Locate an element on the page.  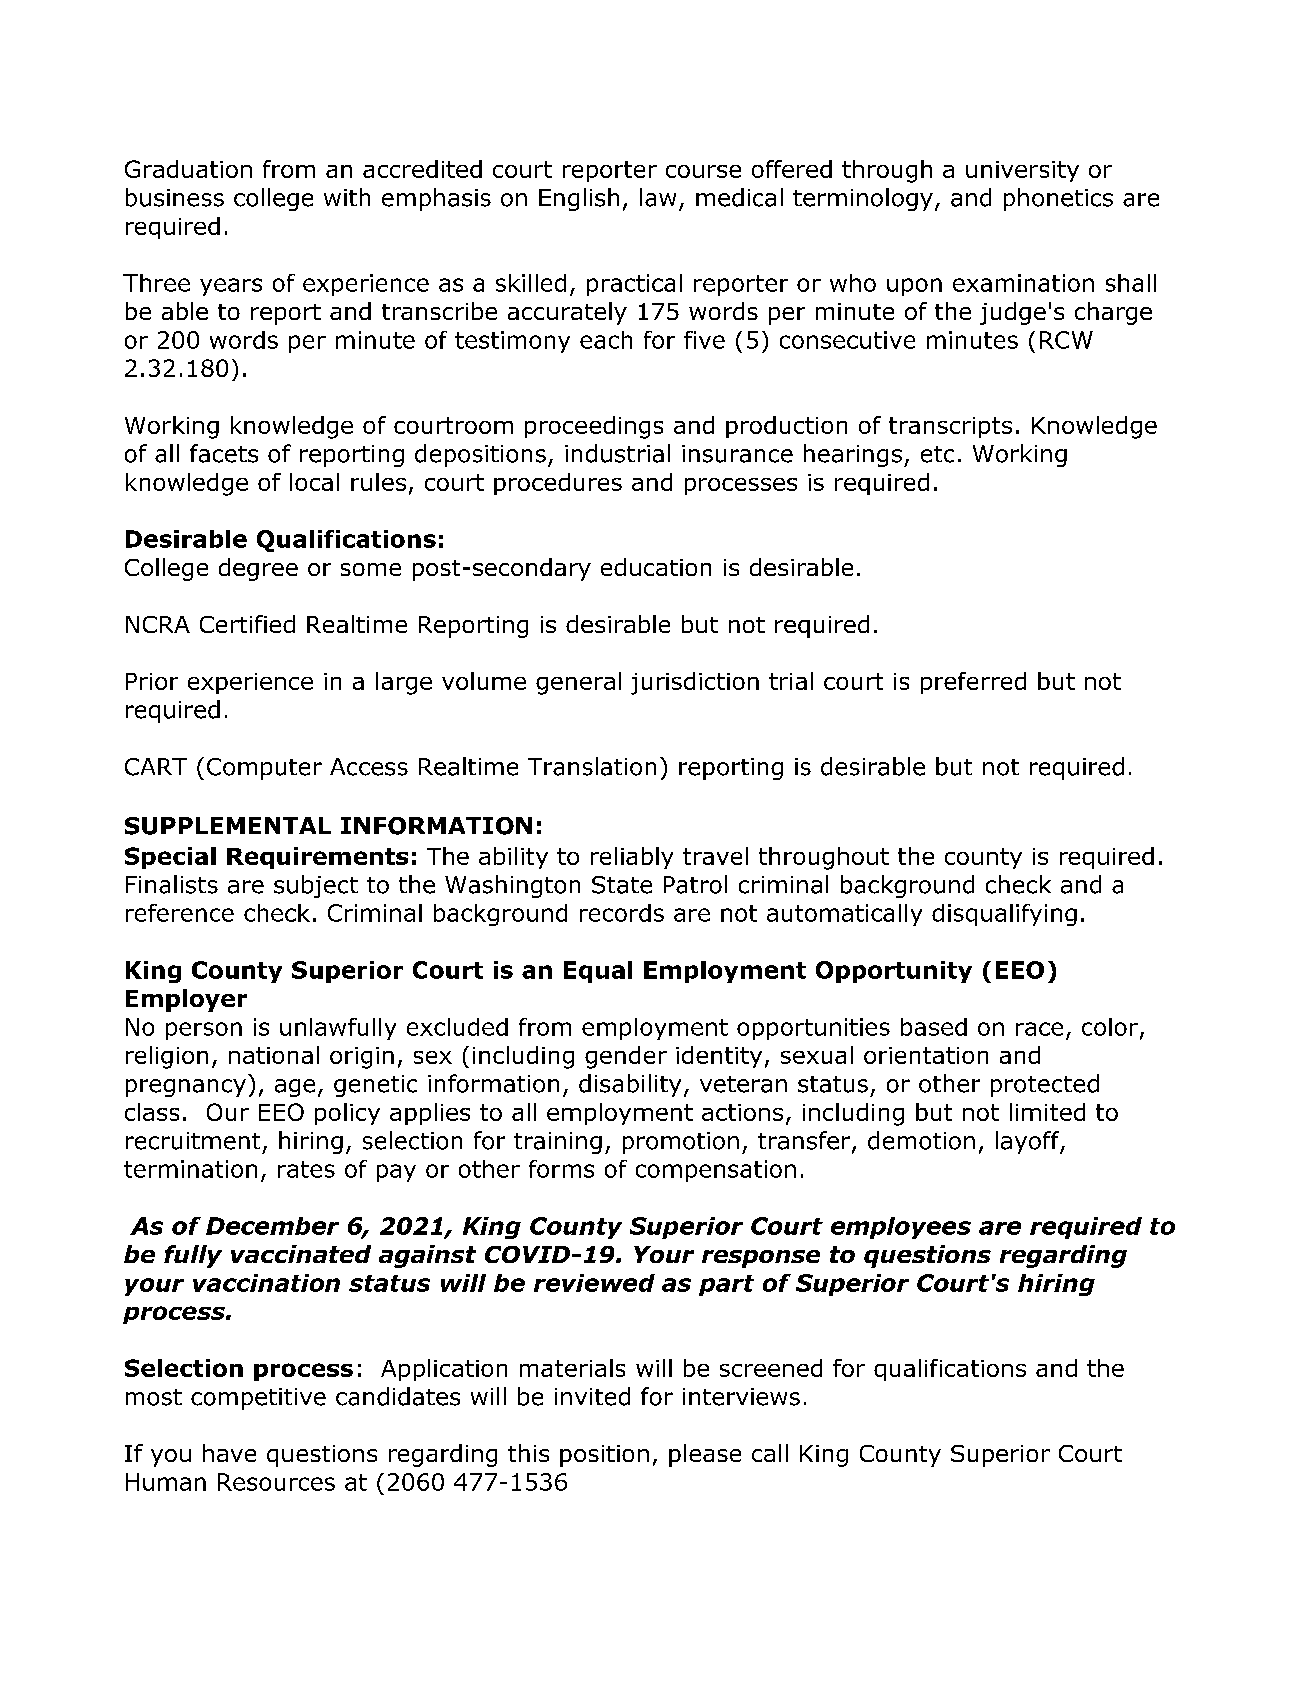
please is located at coordinates (705, 1455).
